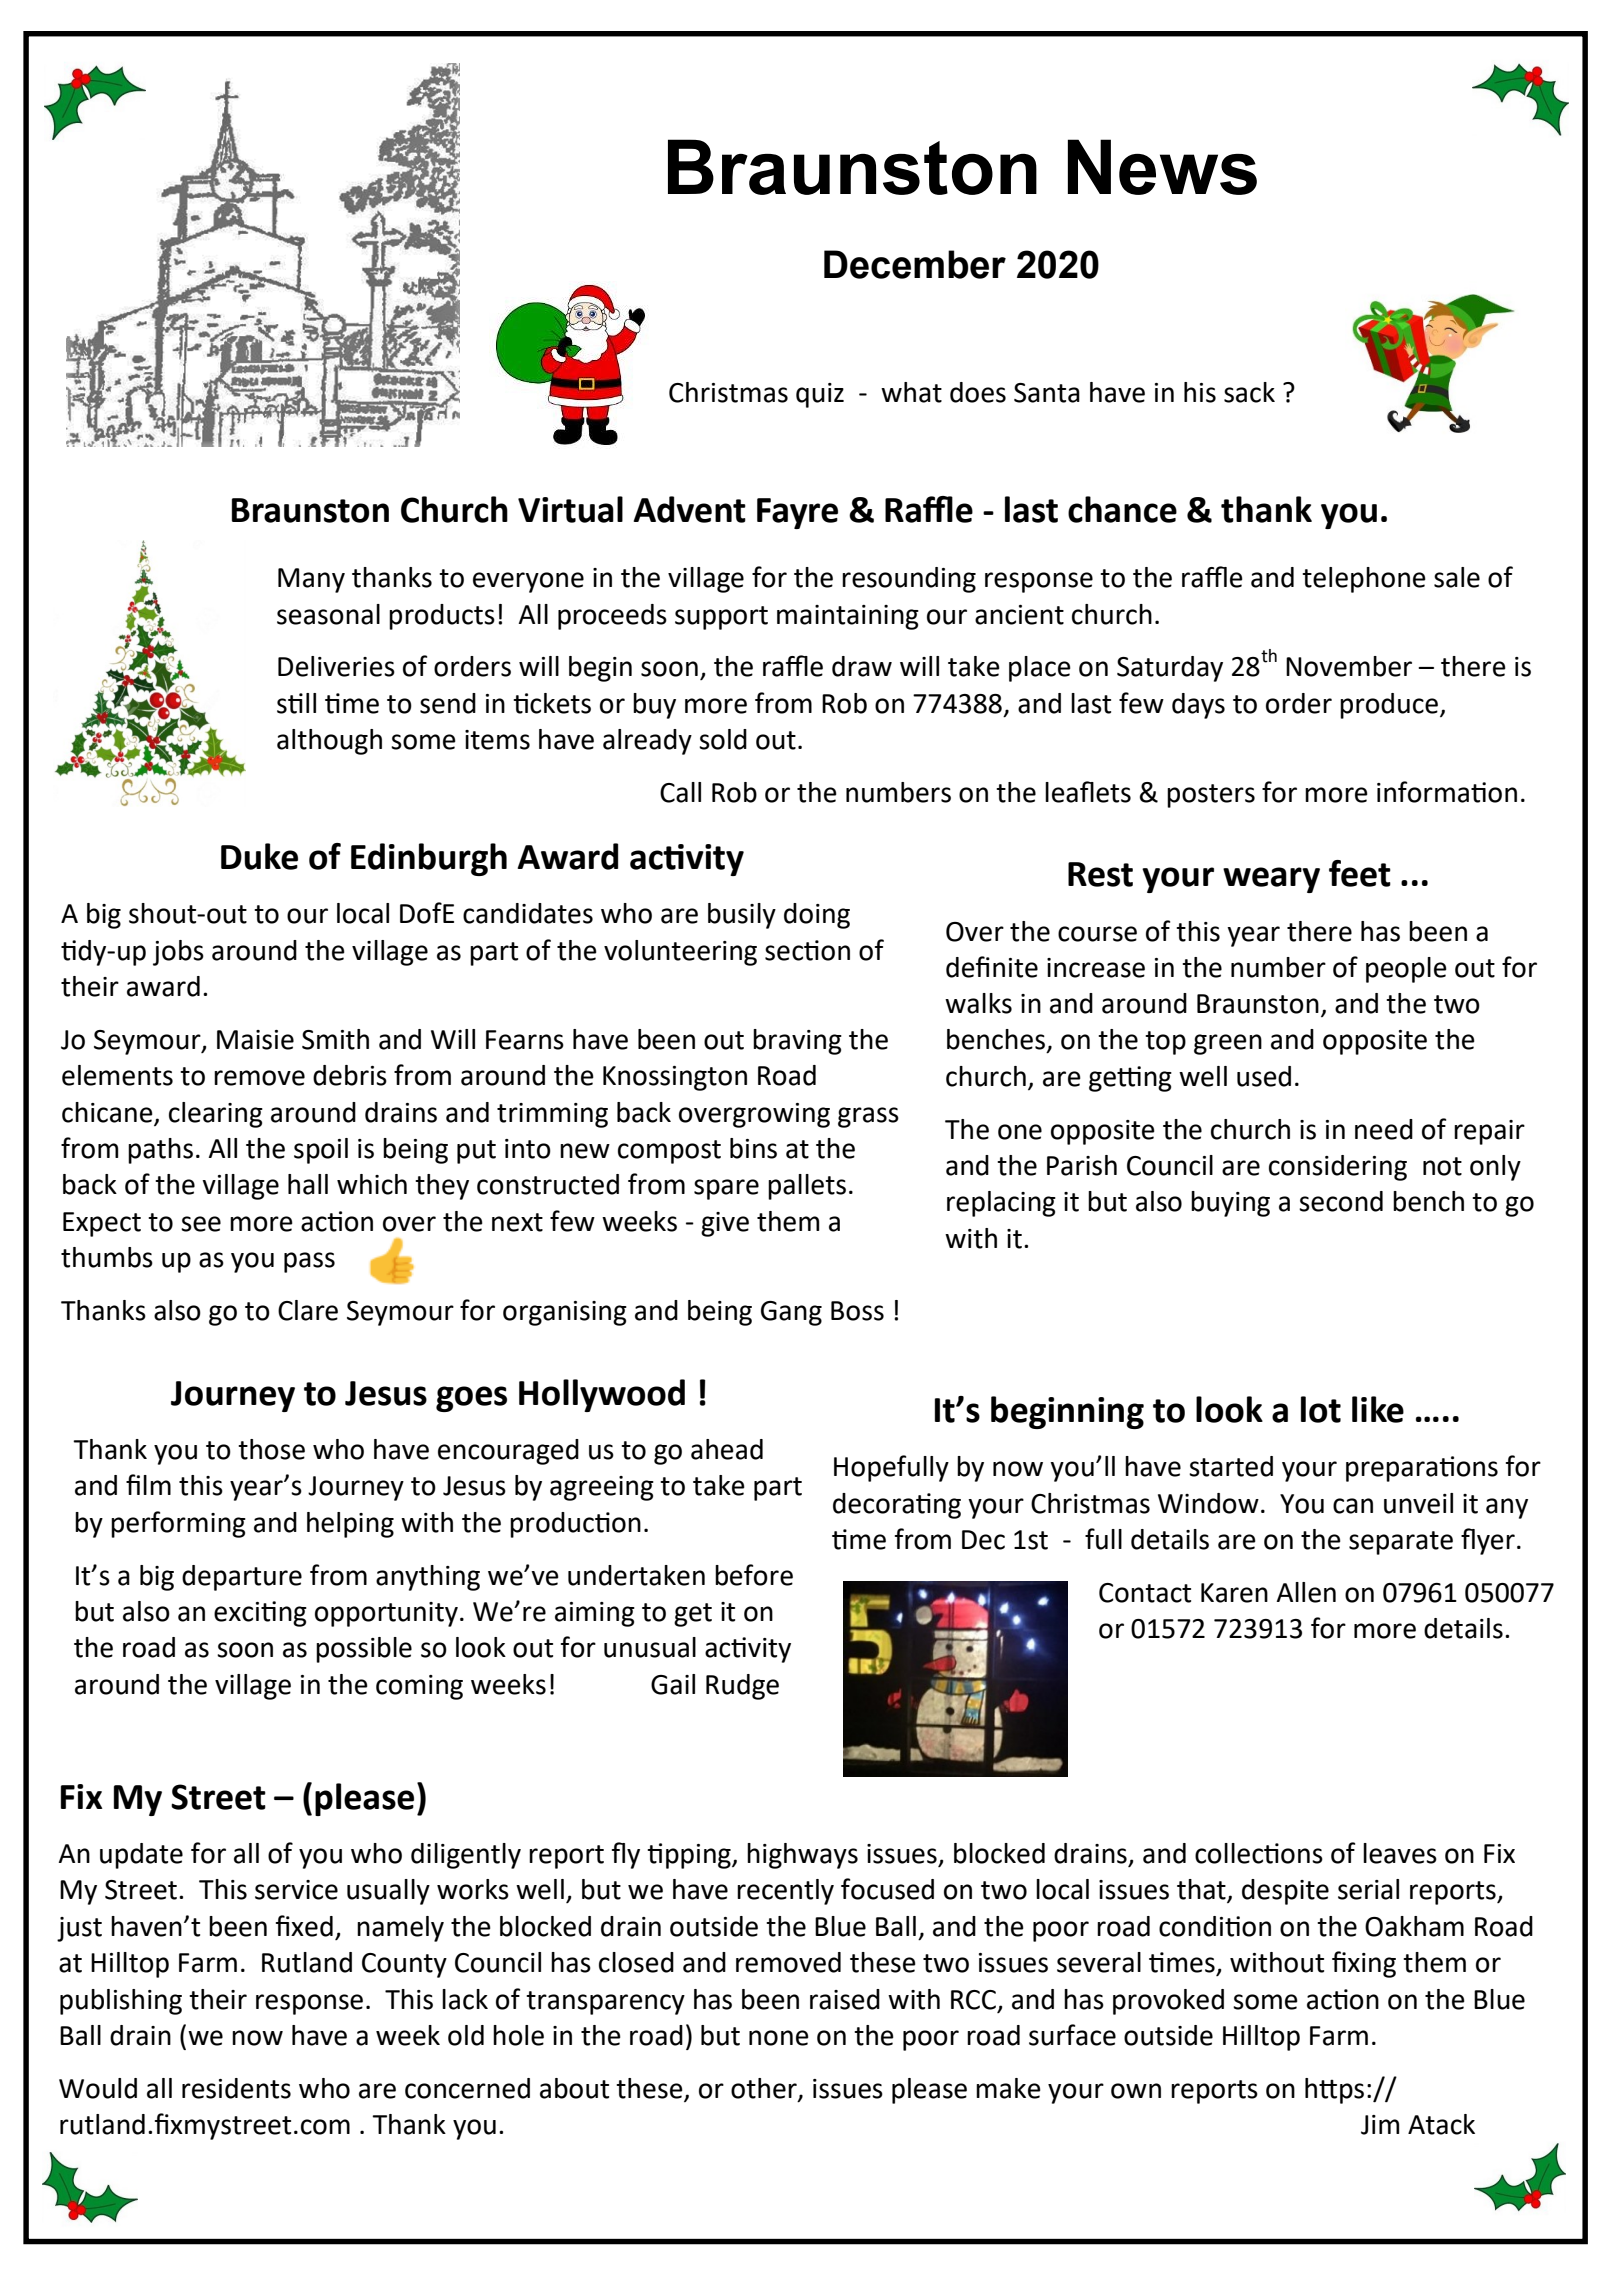 The width and height of the image is (1612, 2280). Describe the element at coordinates (311, 580) in the image. I see `Many` at that location.
